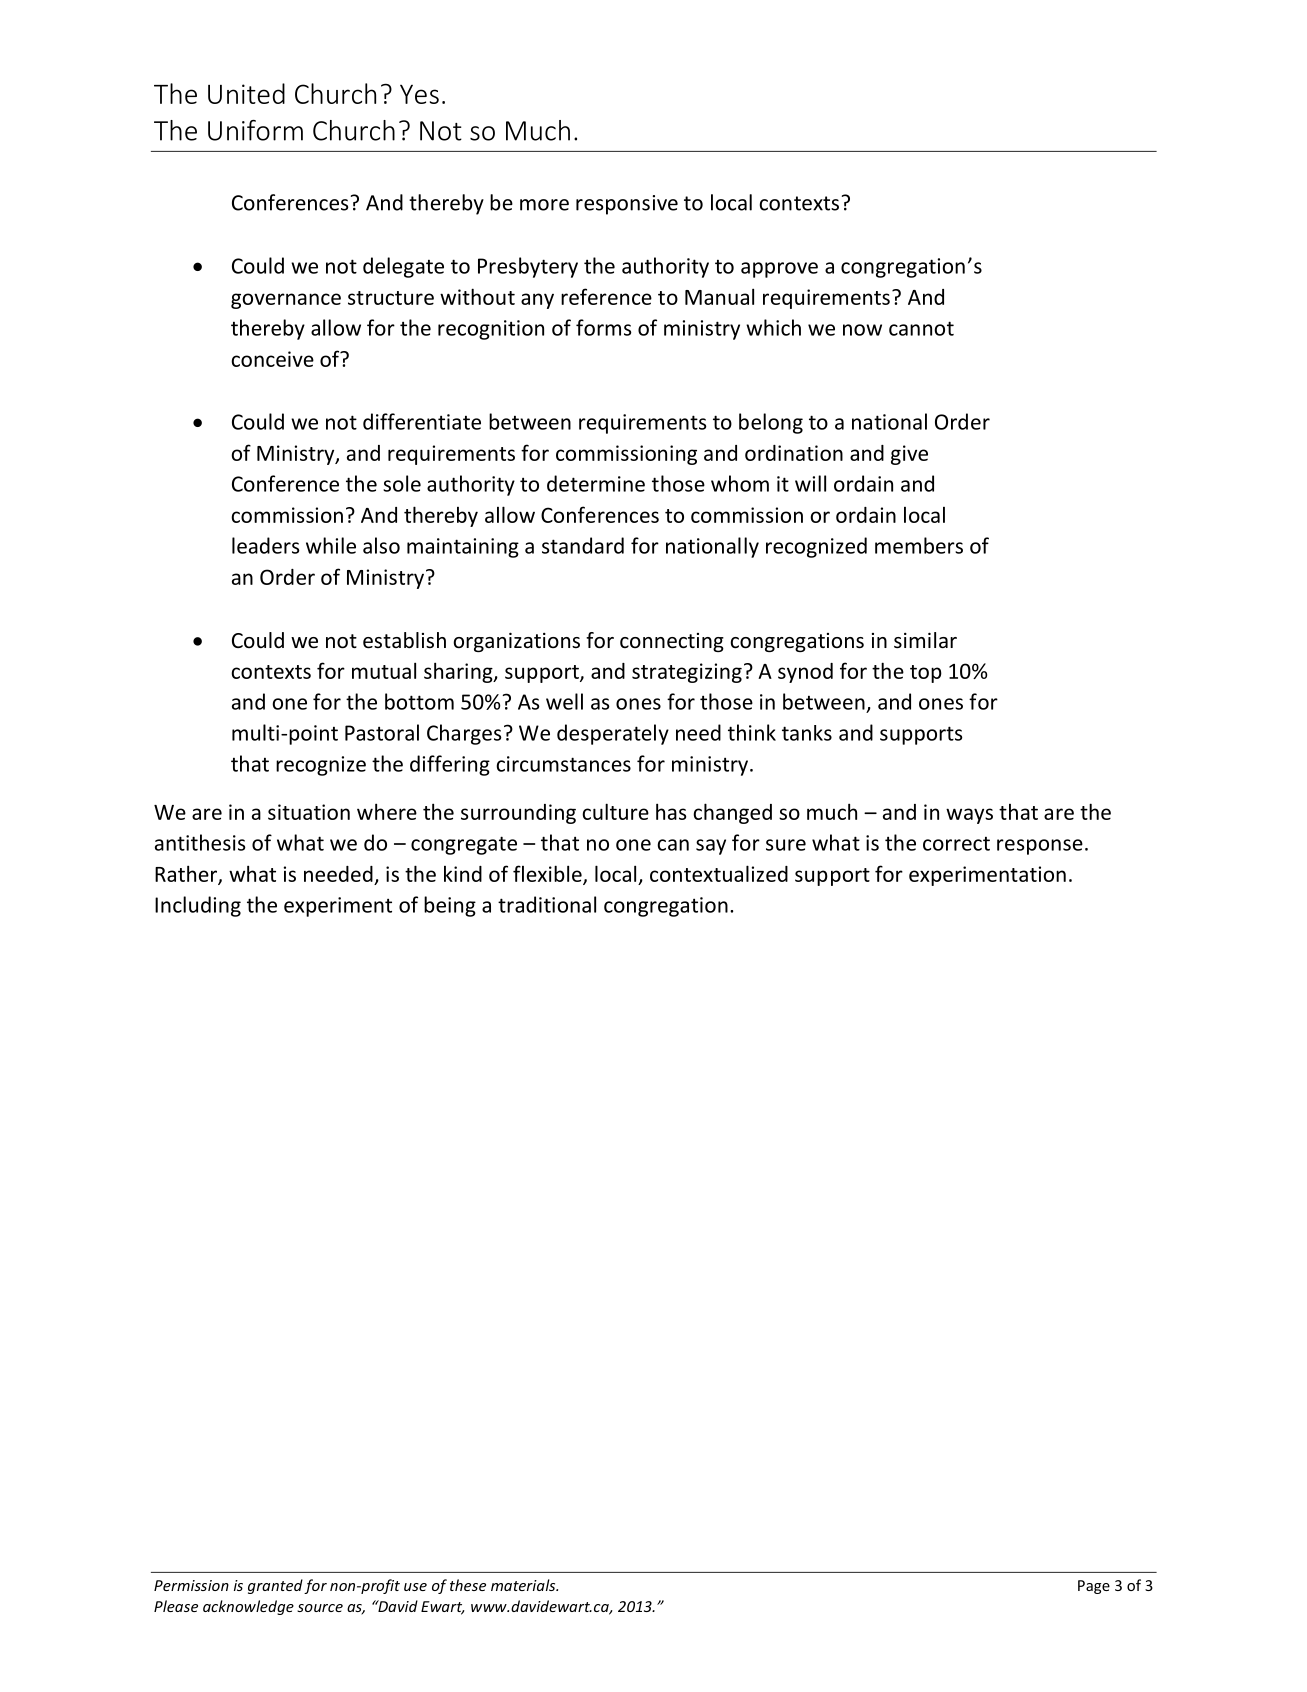  I want to click on leaders, so click(266, 545).
